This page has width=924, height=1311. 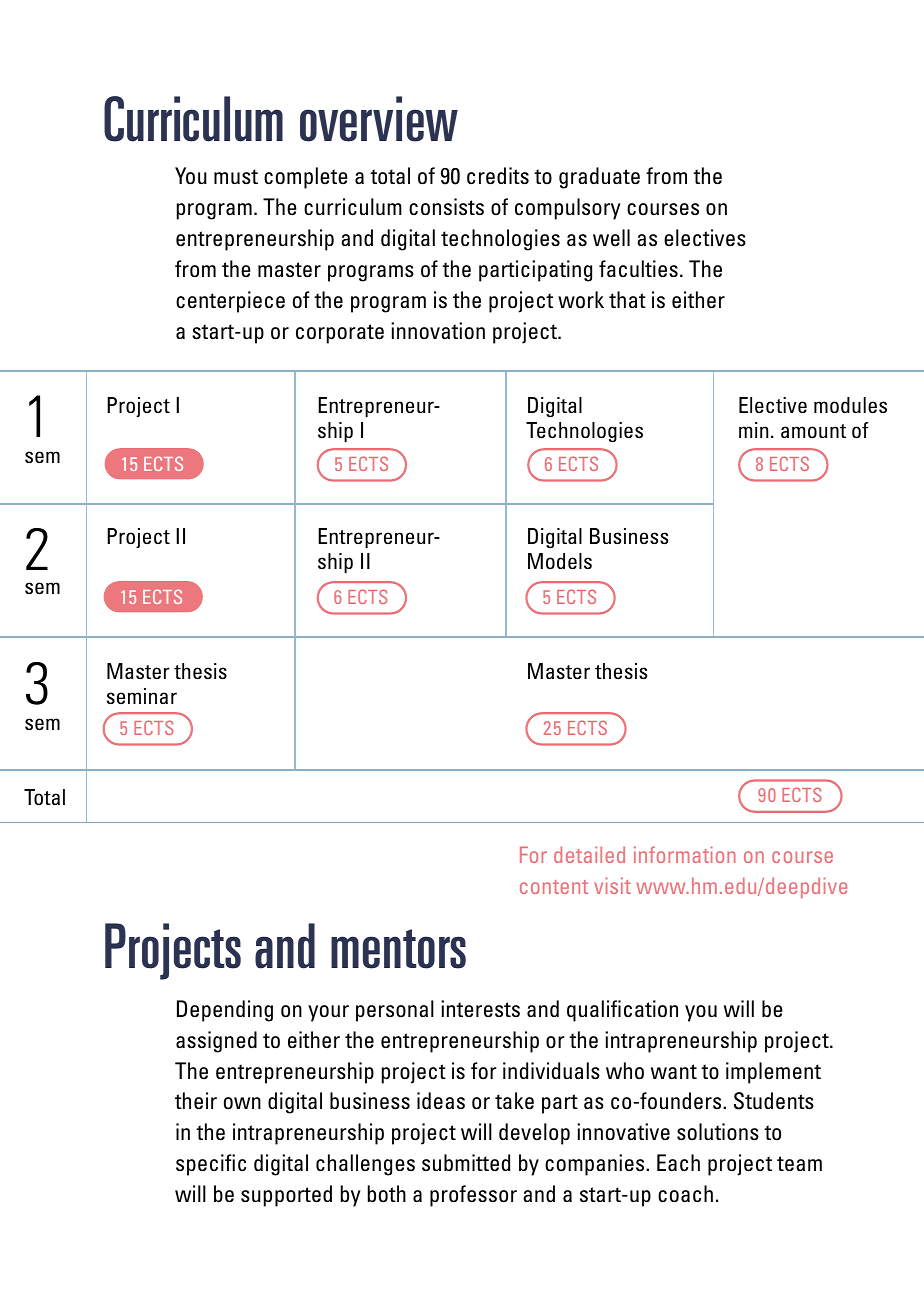 I want to click on graduate, so click(x=599, y=178).
